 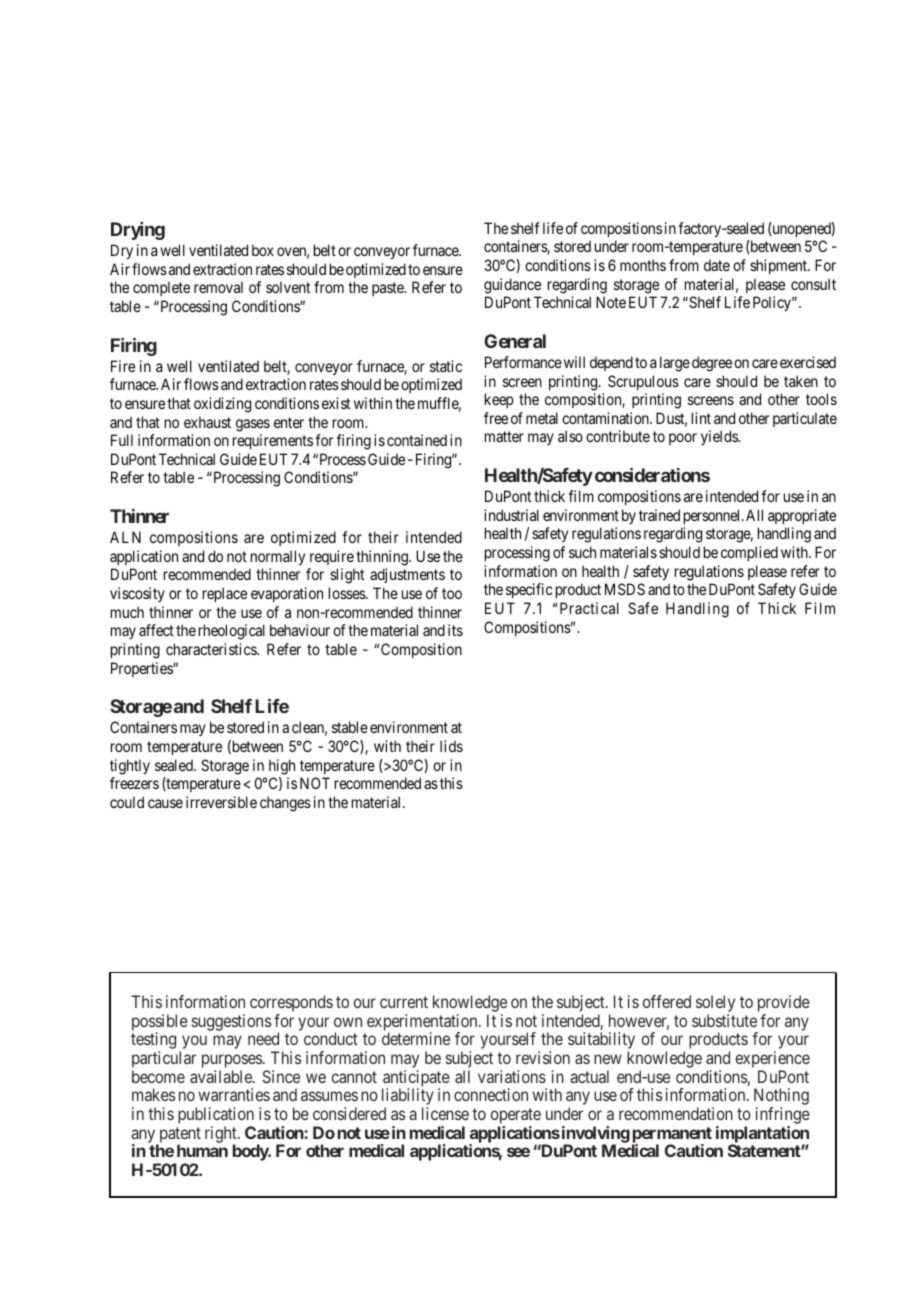 I want to click on guidance, so click(x=512, y=286).
